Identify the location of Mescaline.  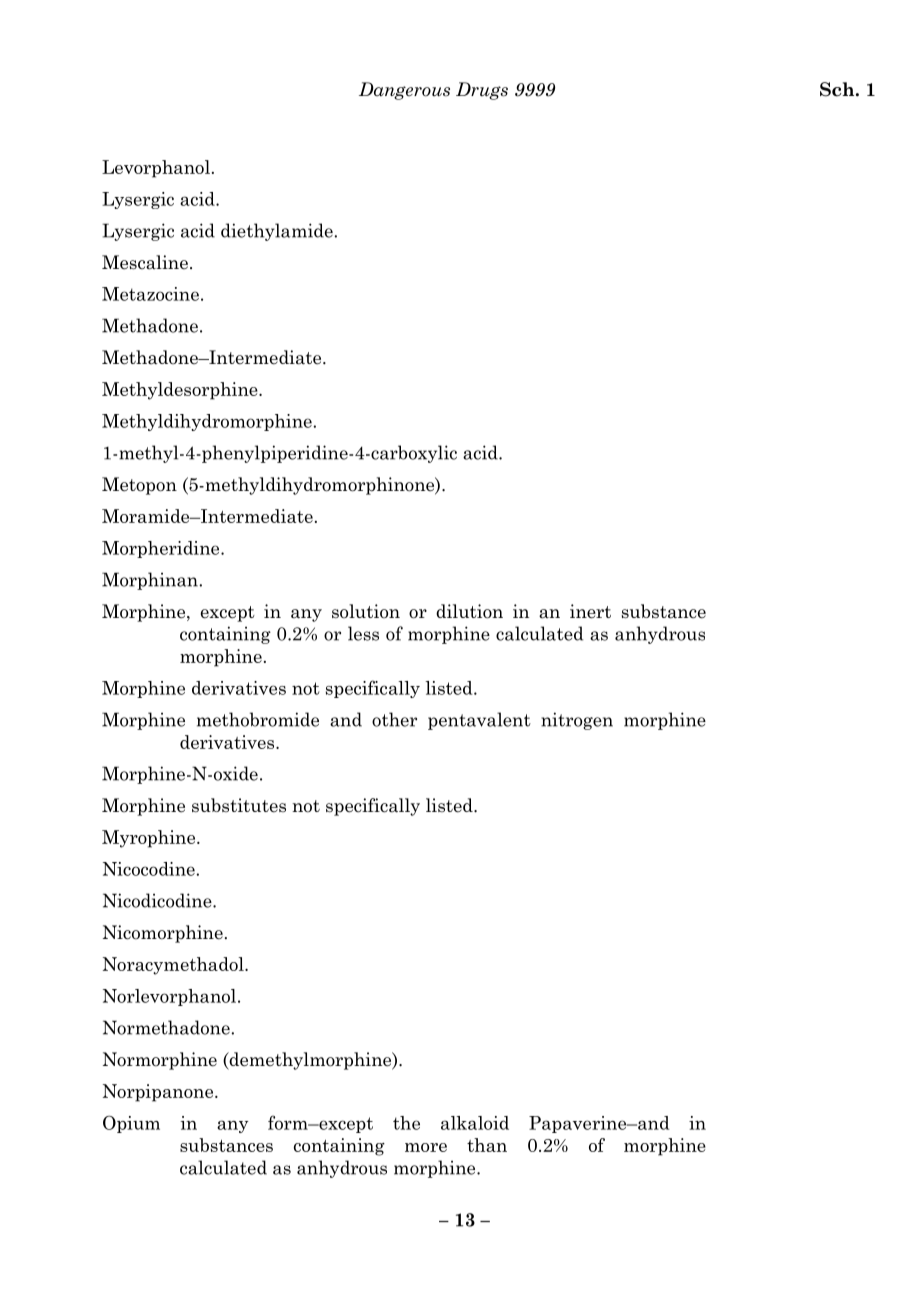
(145, 262).
